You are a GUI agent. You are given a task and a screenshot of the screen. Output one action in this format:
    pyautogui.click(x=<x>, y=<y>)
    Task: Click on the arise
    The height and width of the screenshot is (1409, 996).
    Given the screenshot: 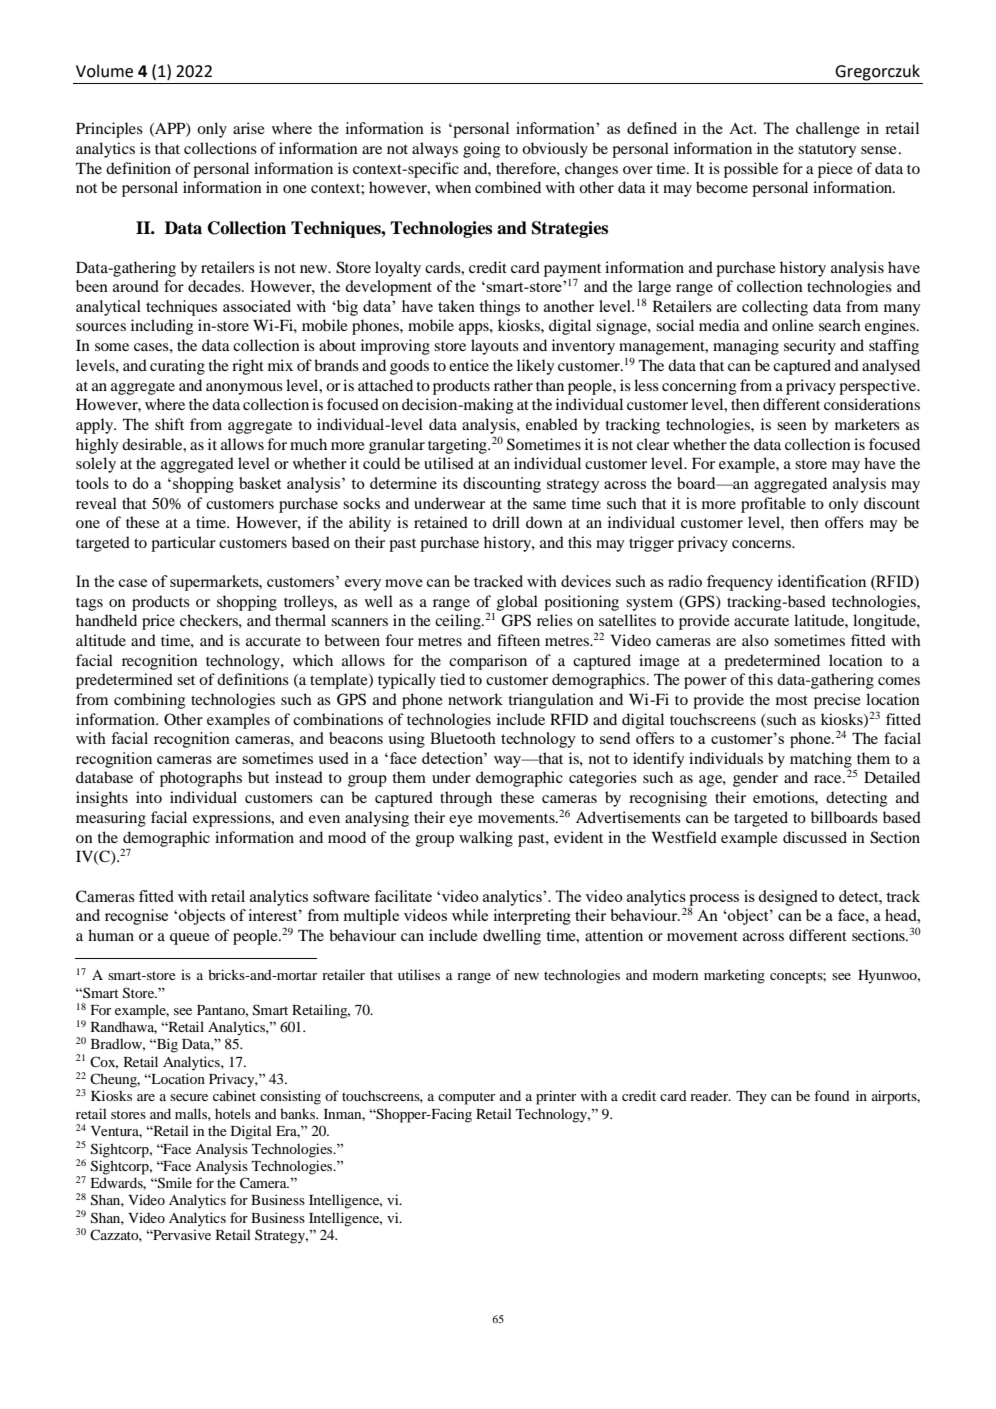 What is the action you would take?
    pyautogui.click(x=249, y=128)
